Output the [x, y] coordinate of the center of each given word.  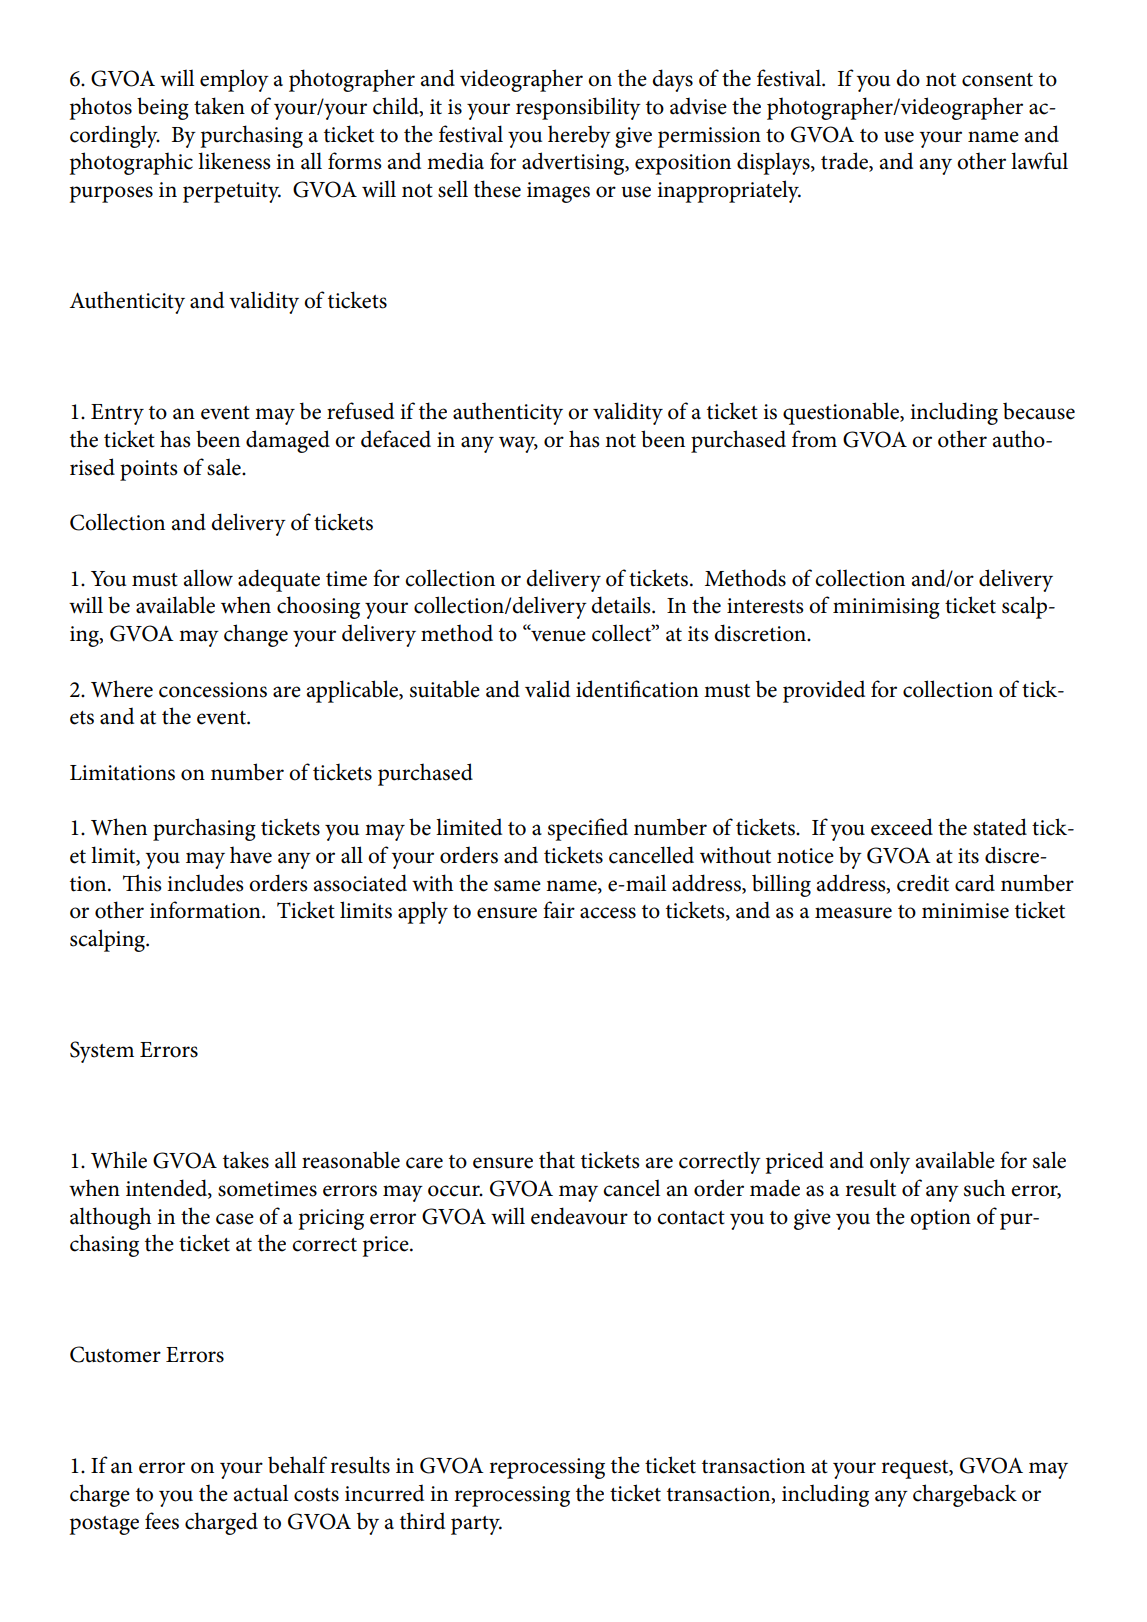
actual [261, 1493]
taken [219, 106]
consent [997, 80]
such [984, 1188]
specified [588, 829]
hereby [579, 136]
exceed [902, 827]
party [476, 1525]
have [251, 855]
